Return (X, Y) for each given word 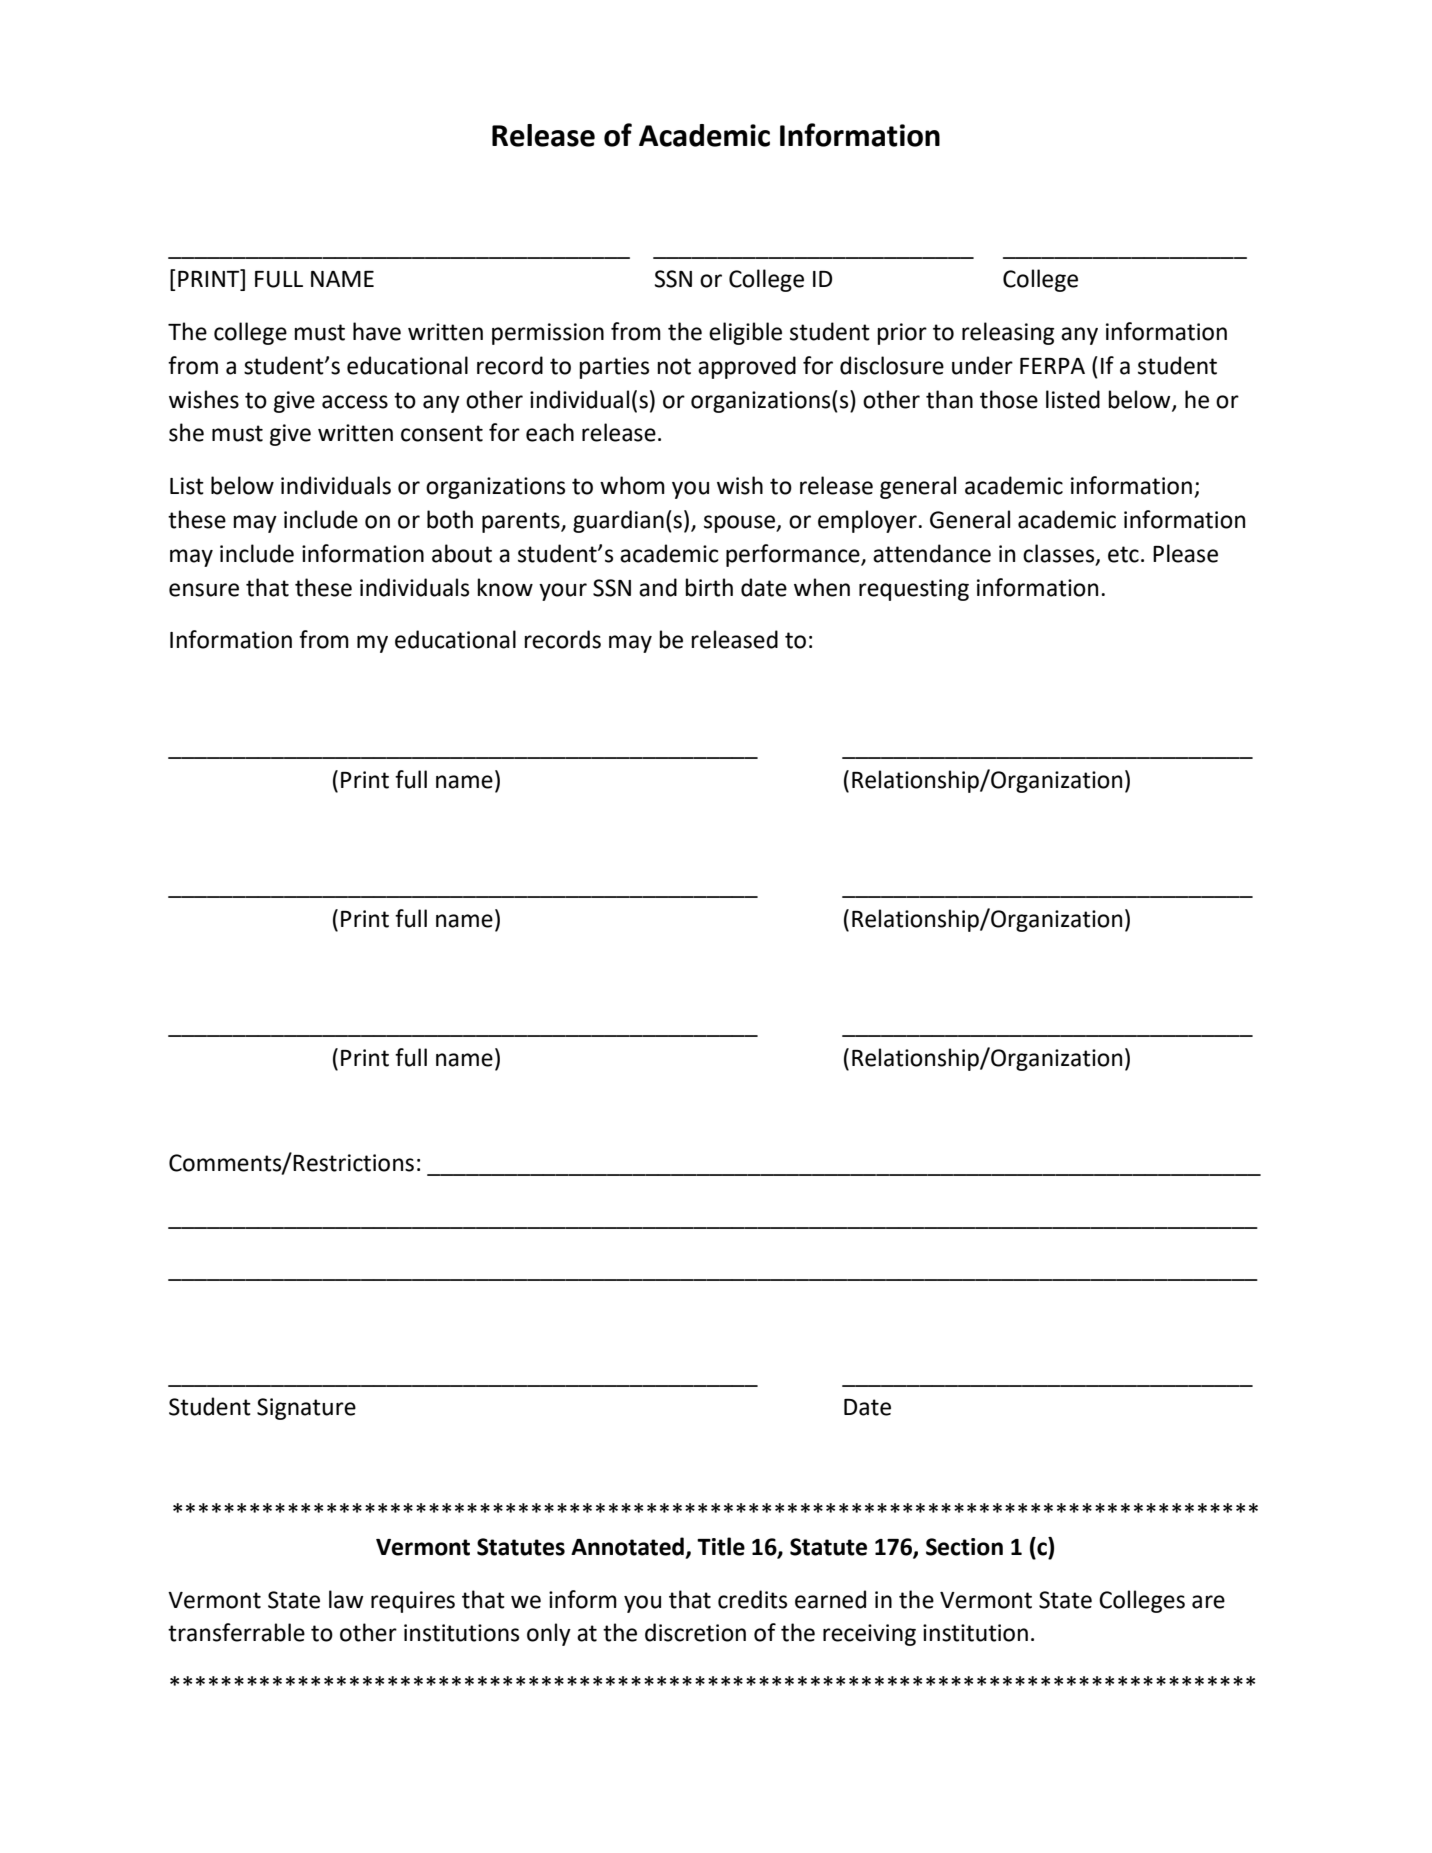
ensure (204, 590)
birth (709, 587)
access (355, 402)
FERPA (1052, 366)
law (346, 1599)
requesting (914, 590)
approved (747, 367)
